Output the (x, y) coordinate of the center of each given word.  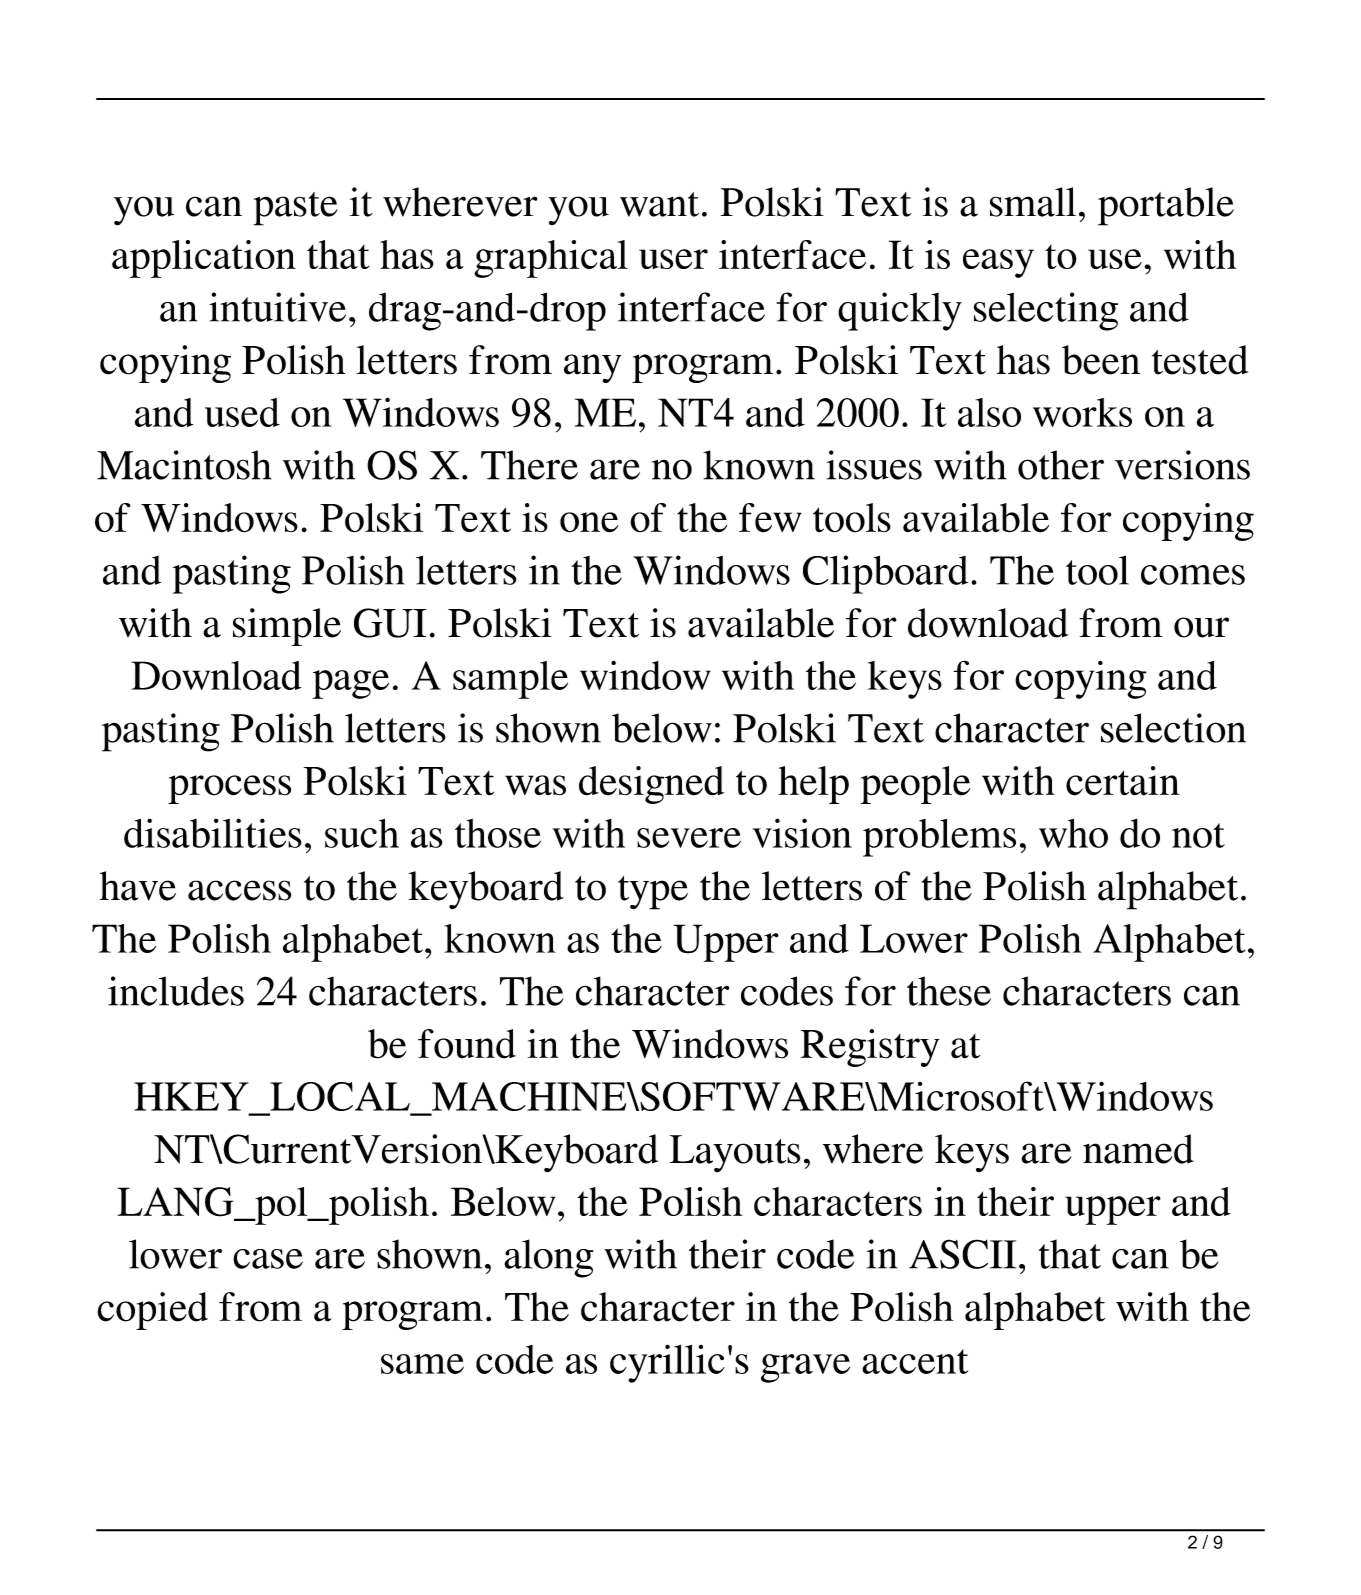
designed (651, 785)
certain (1123, 781)
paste (295, 209)
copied (152, 1311)
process (229, 789)
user (673, 259)
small (1033, 202)
